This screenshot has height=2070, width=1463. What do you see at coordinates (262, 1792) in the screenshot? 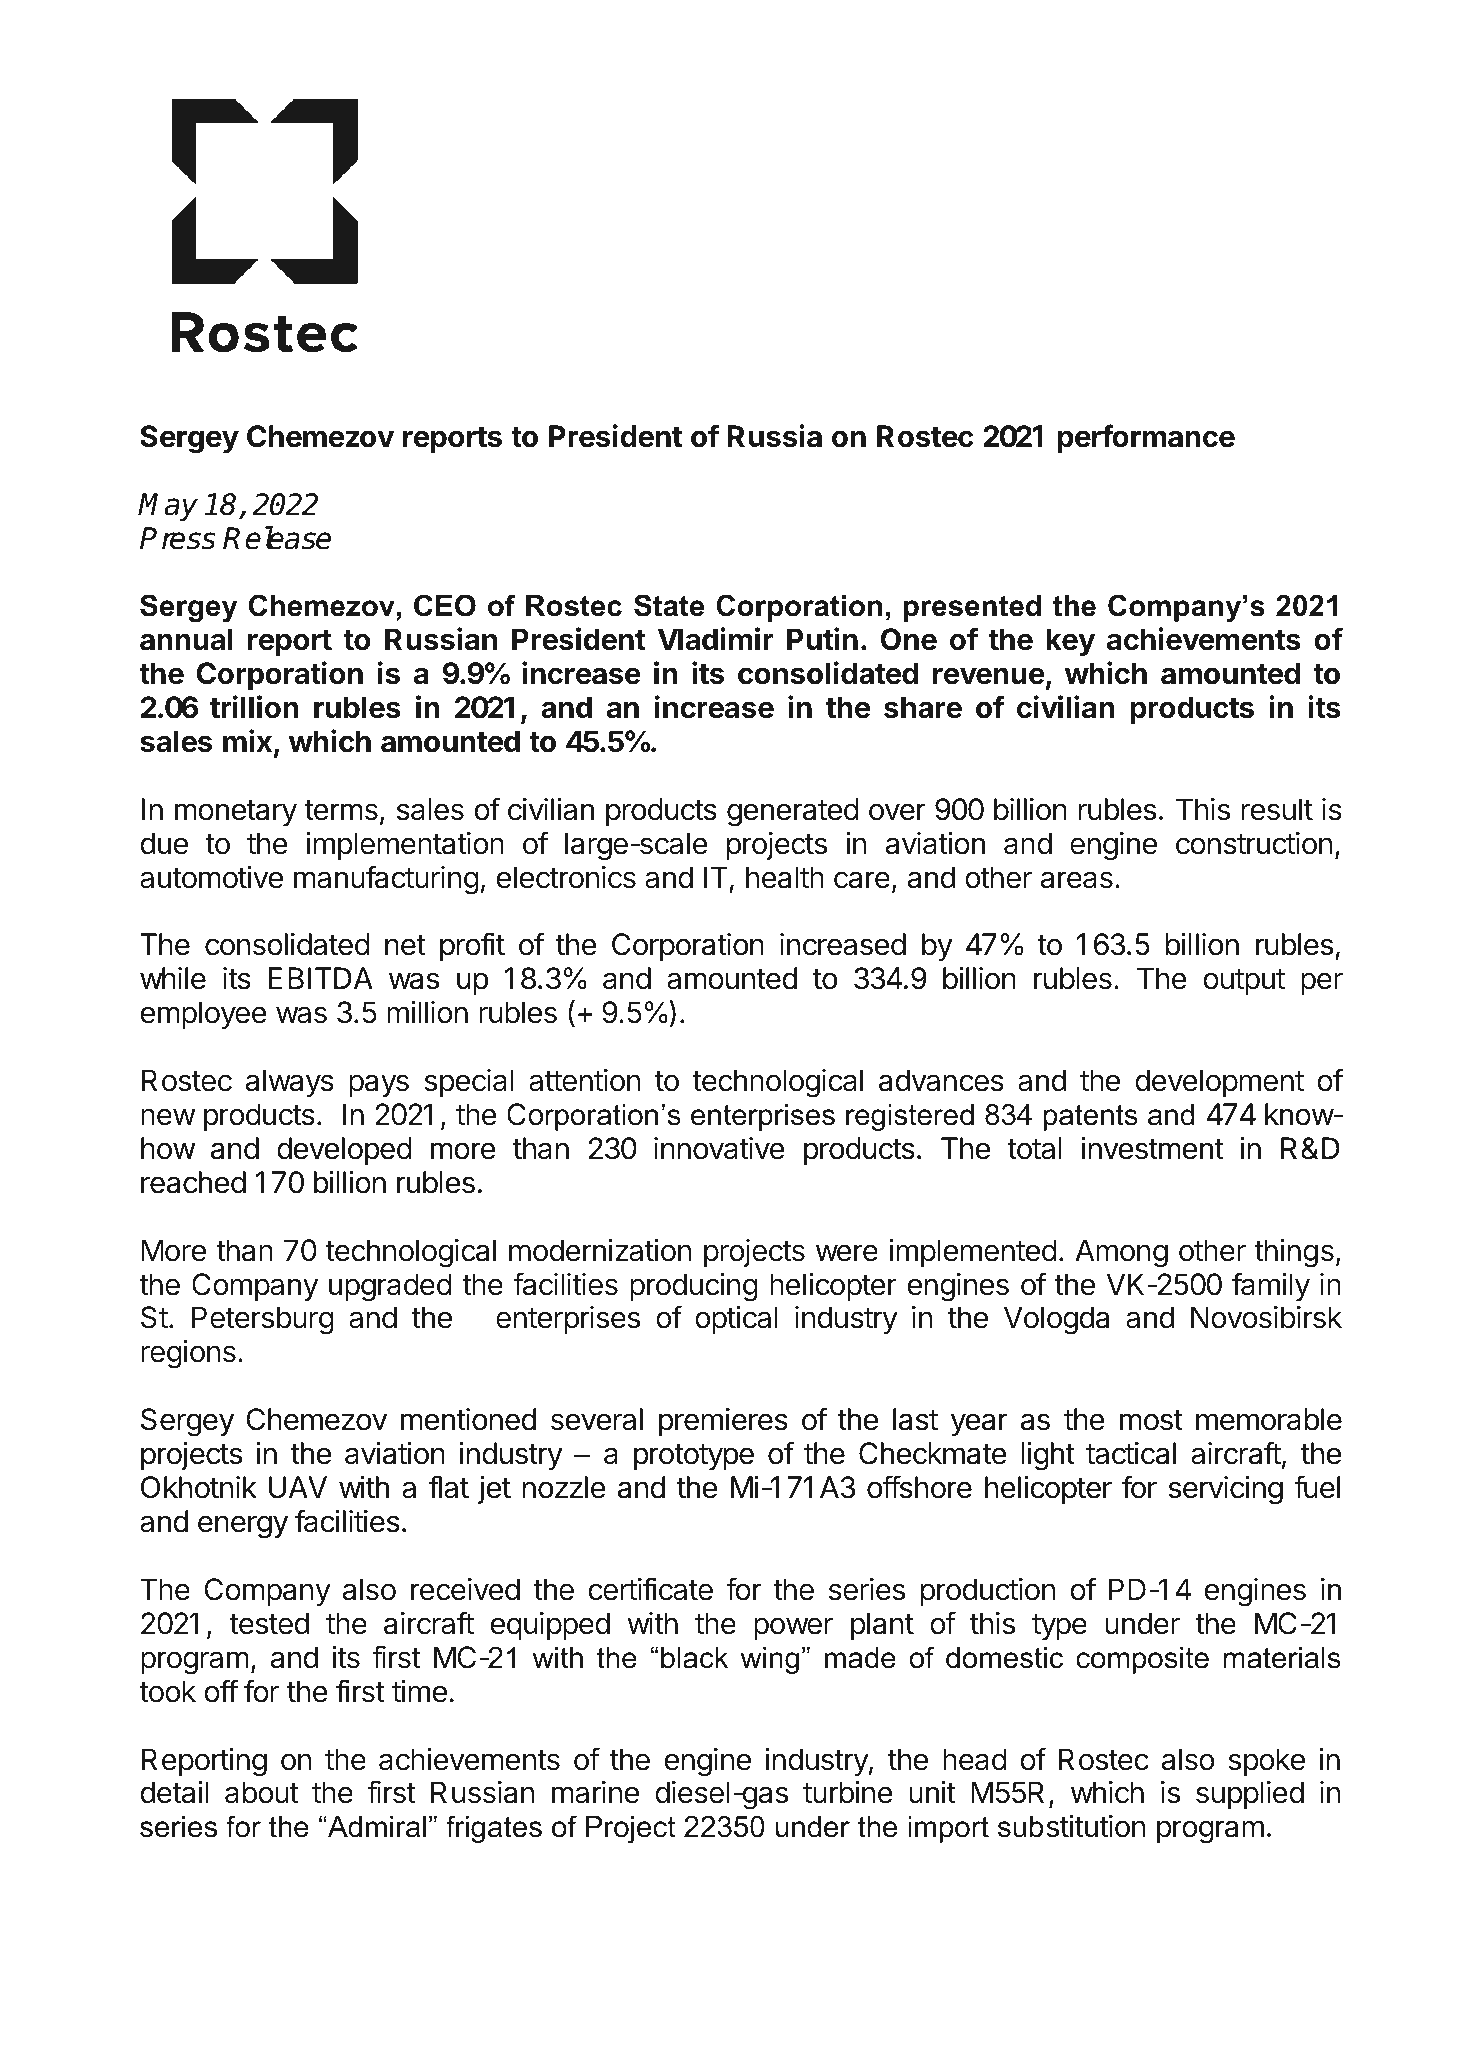
I see `about` at bounding box center [262, 1792].
